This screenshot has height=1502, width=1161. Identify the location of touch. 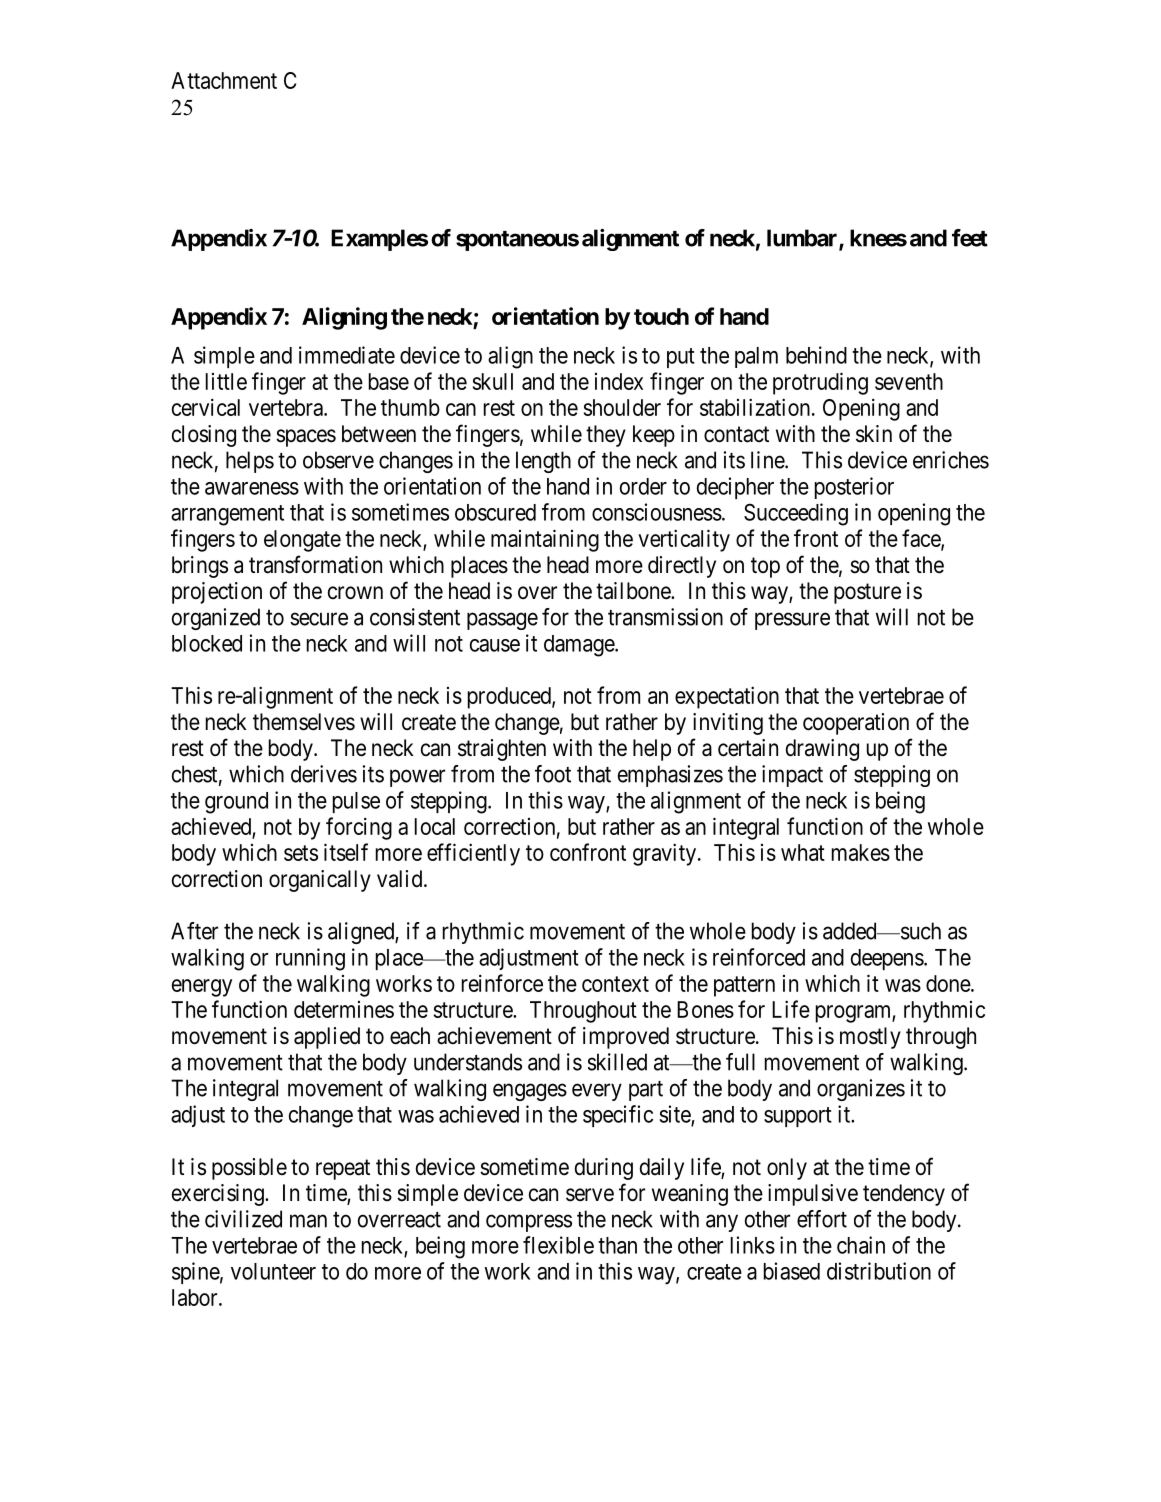
(661, 316).
